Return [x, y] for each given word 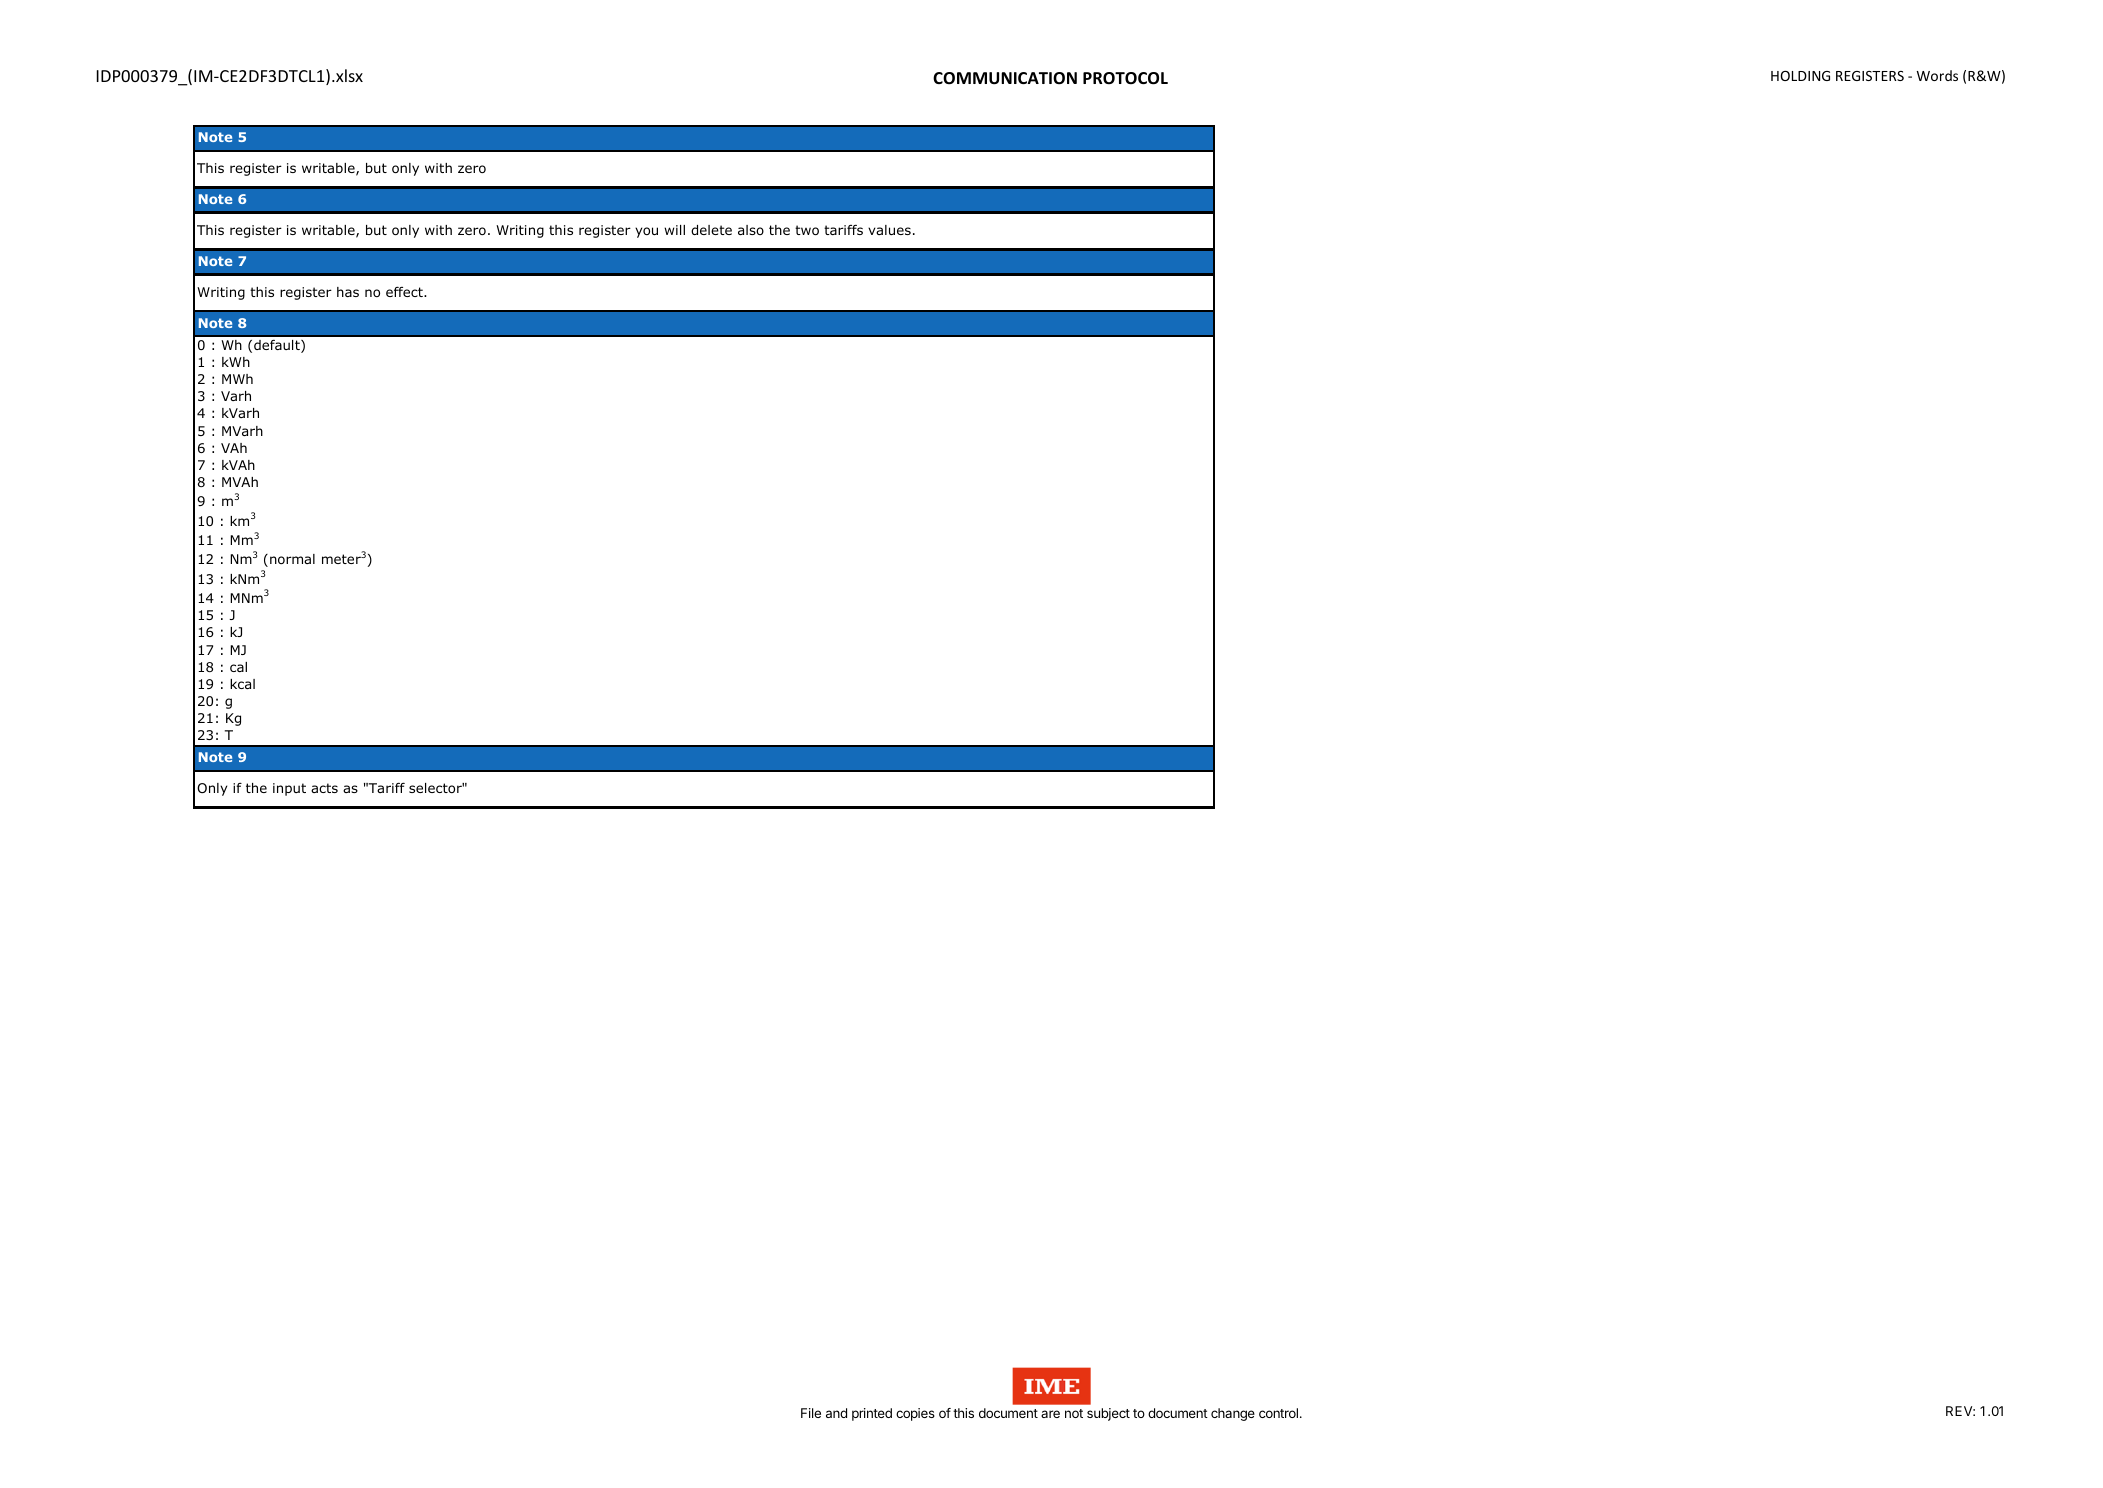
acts [324, 788]
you [646, 232]
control [1278, 1413]
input [289, 789]
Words [1937, 75]
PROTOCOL [1125, 78]
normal [292, 559]
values [889, 230]
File [811, 1413]
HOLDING [1800, 76]
